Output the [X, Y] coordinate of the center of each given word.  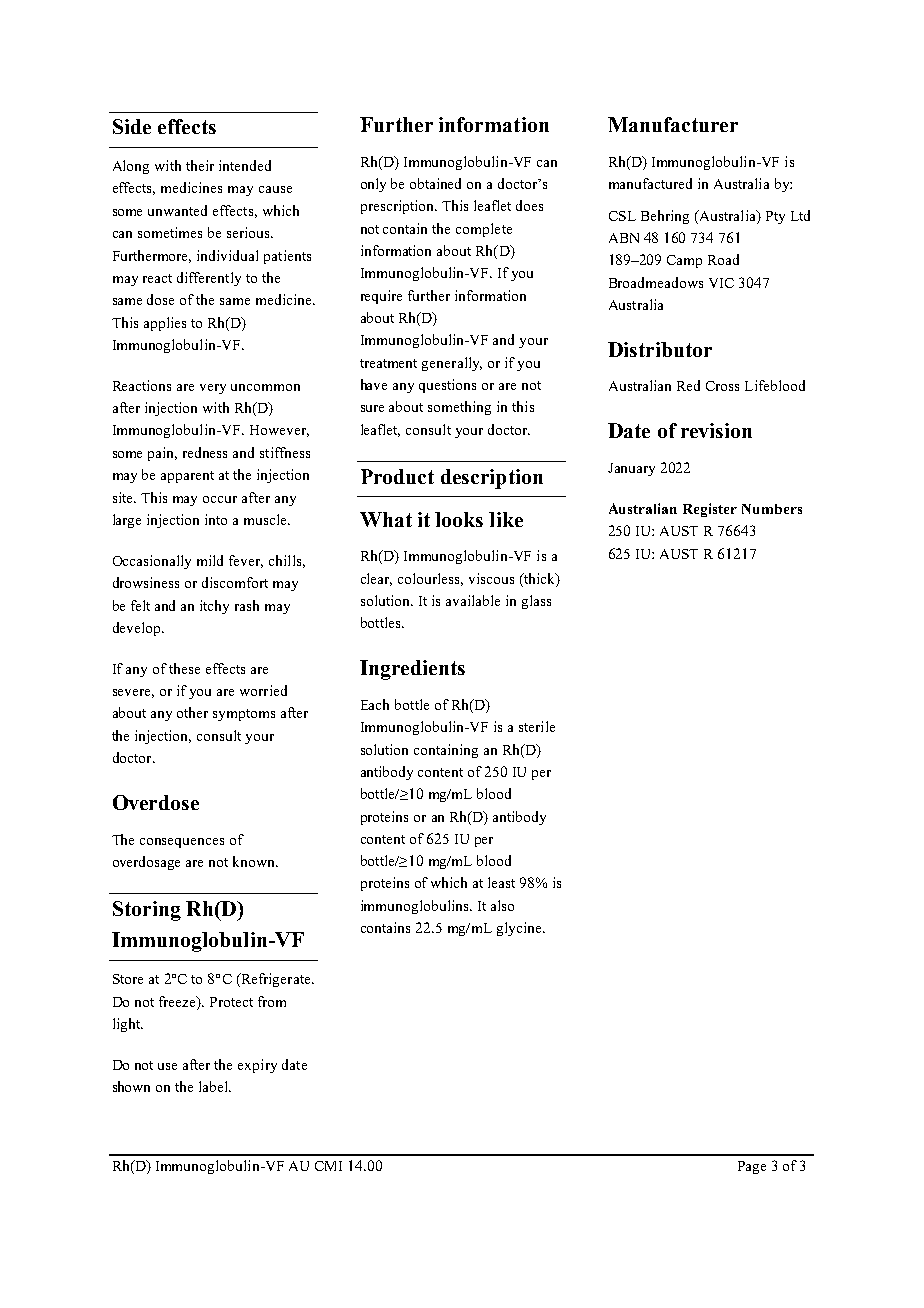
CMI [328, 1166]
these [184, 668]
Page [752, 1167]
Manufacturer [673, 124]
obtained [435, 183]
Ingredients [412, 670]
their [200, 165]
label [215, 1086]
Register [710, 510]
